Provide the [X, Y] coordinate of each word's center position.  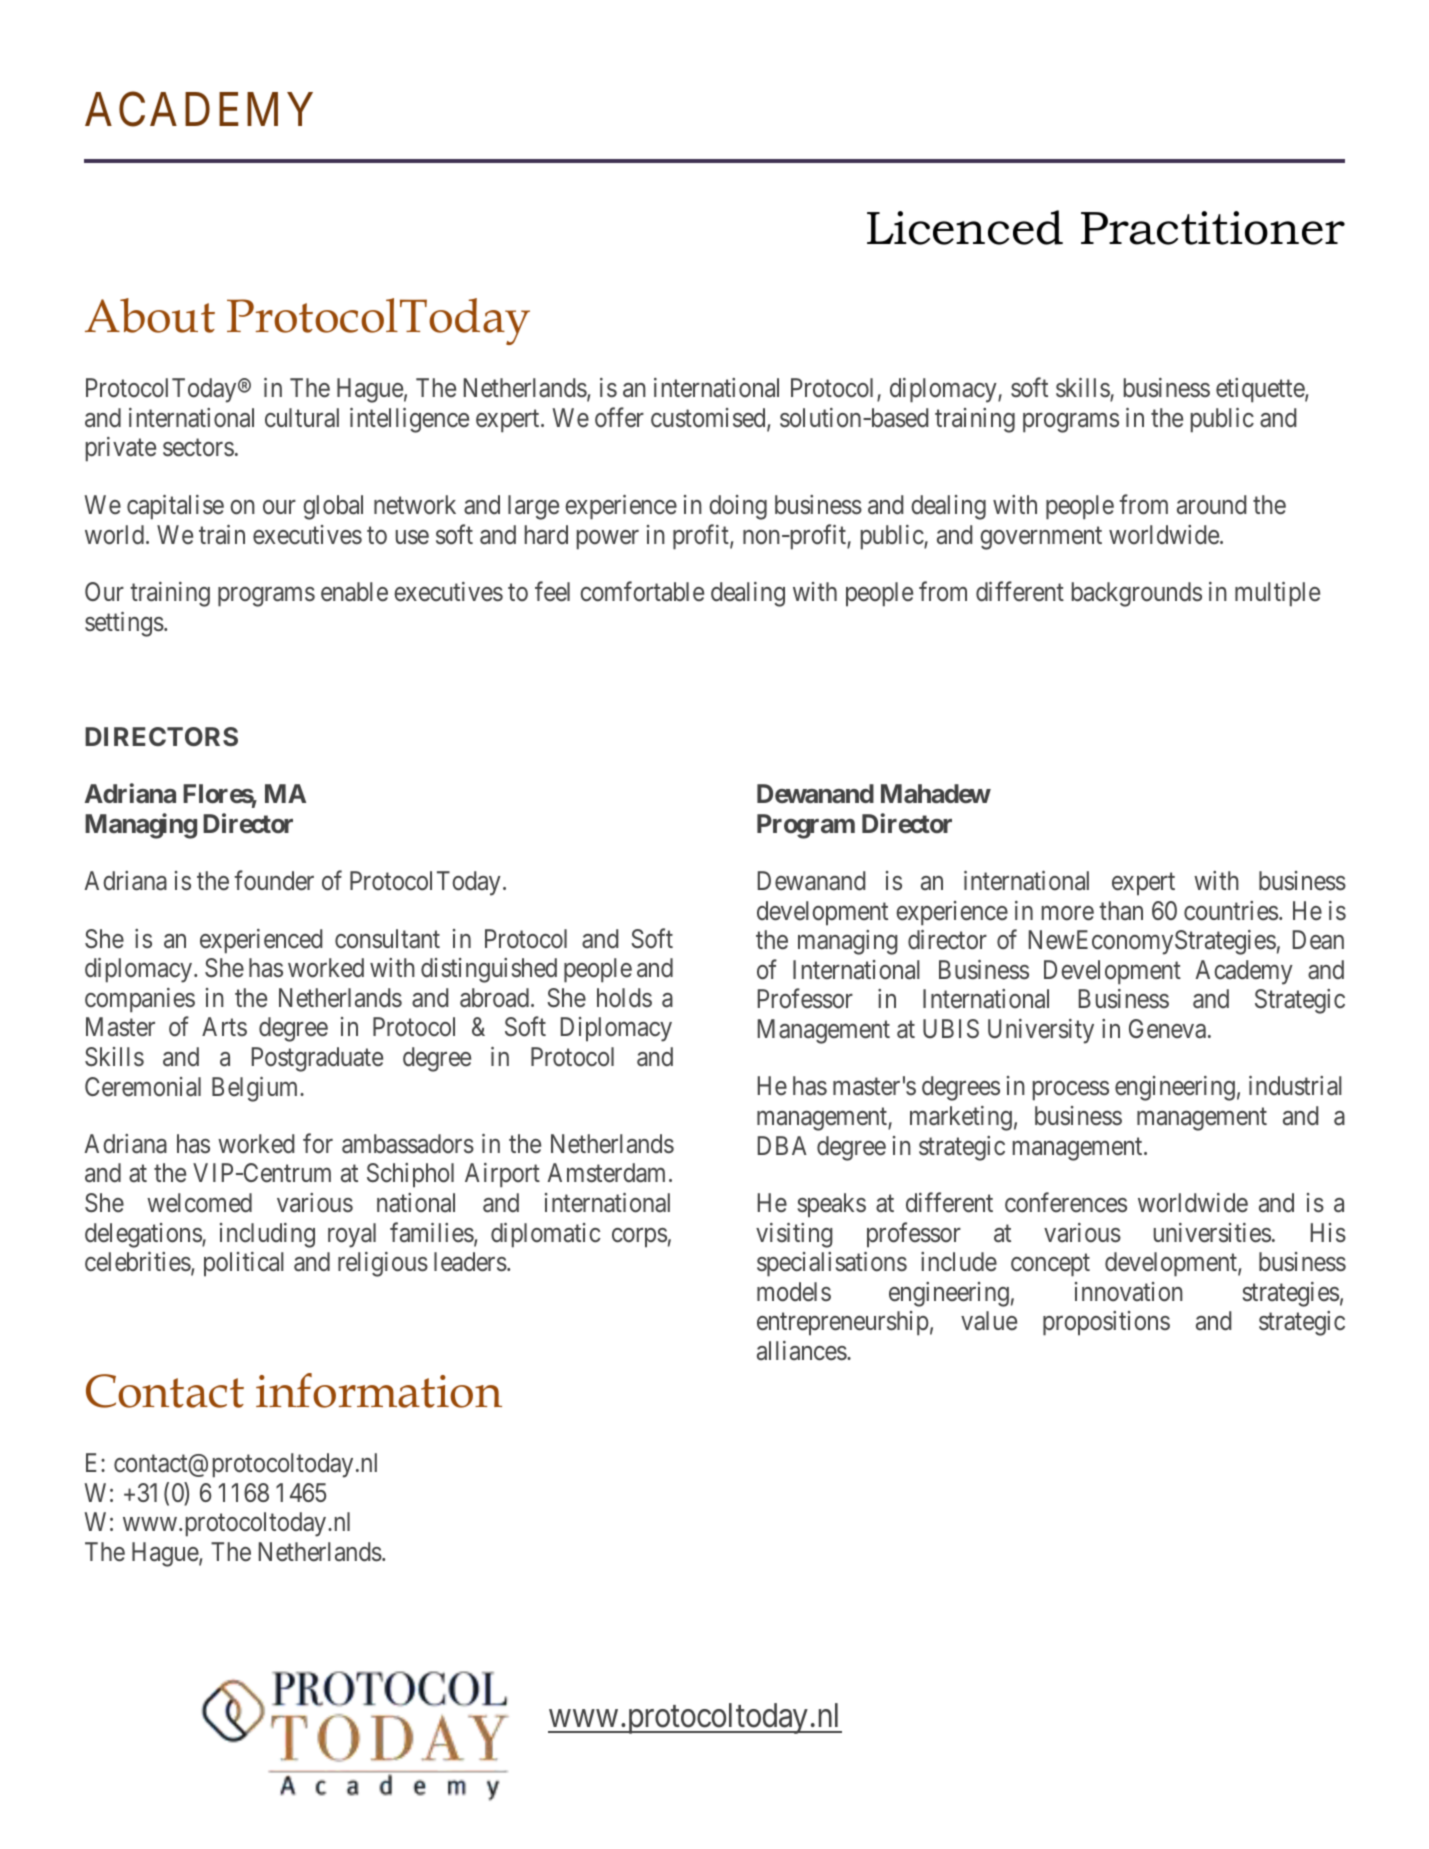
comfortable [642, 591]
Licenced [965, 227]
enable [354, 592]
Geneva [1169, 1029]
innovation [1129, 1292]
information [379, 1390]
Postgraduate [317, 1059]
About [150, 315]
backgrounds [1137, 594]
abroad [496, 998]
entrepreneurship [843, 1323]
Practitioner [1213, 228]
